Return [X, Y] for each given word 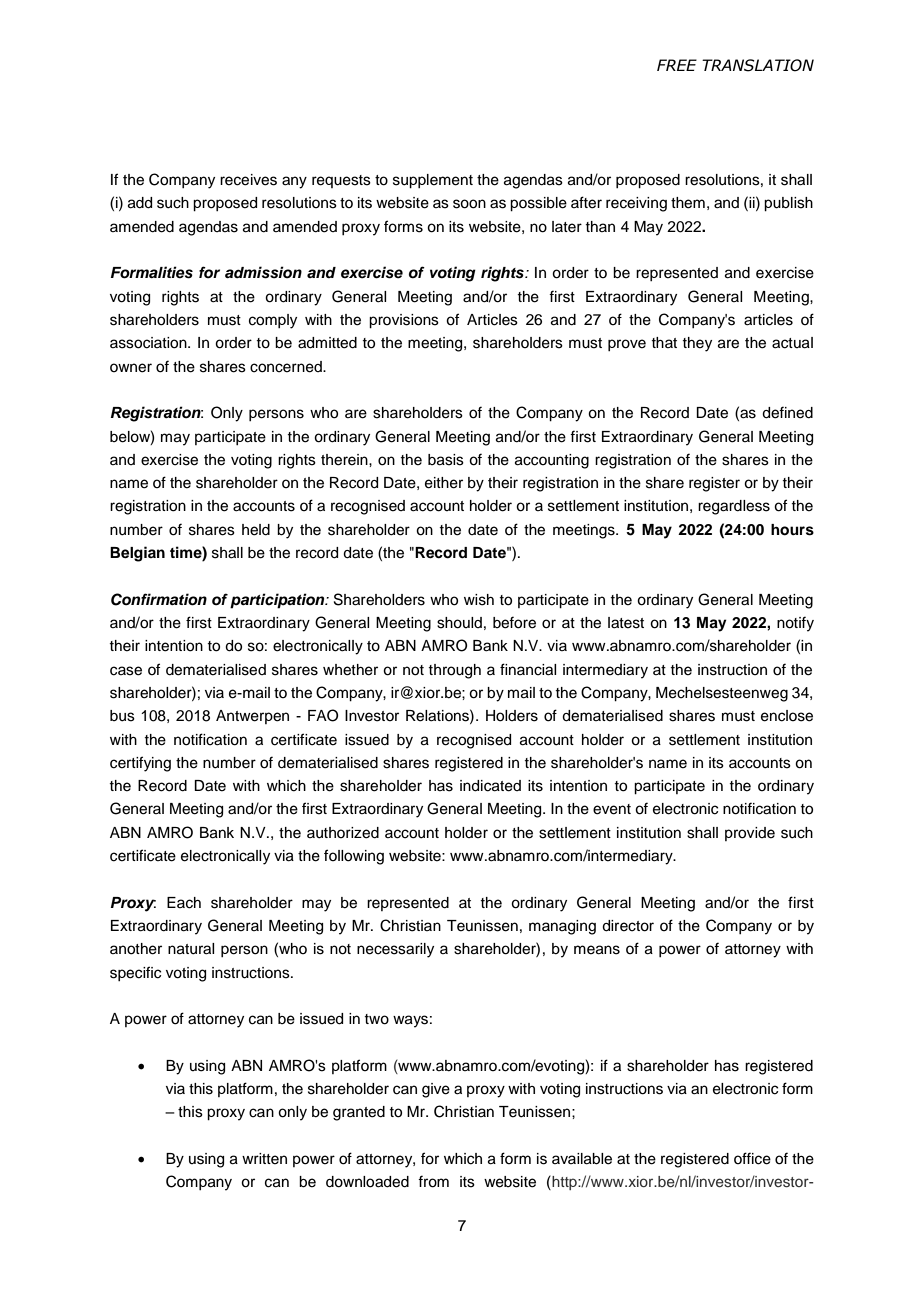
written [264, 1159]
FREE [677, 65]
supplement [433, 181]
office [752, 1158]
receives [248, 180]
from [433, 1181]
